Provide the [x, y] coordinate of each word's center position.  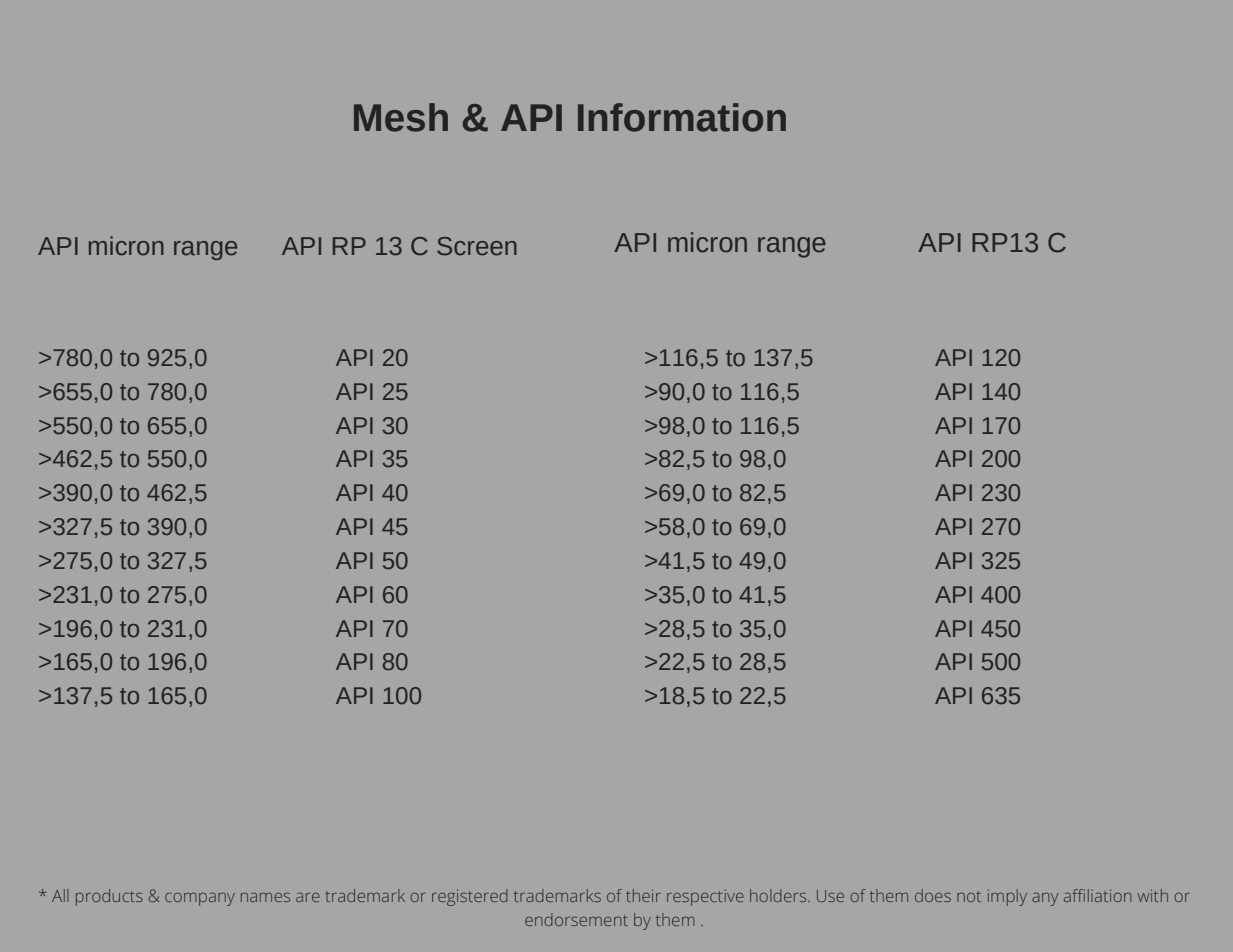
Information [682, 117]
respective [705, 898]
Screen [477, 246]
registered [470, 897]
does [933, 895]
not [969, 896]
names [265, 897]
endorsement [576, 919]
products [109, 897]
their [643, 895]
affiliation [1098, 895]
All [60, 895]
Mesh [401, 117]
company [200, 899]
